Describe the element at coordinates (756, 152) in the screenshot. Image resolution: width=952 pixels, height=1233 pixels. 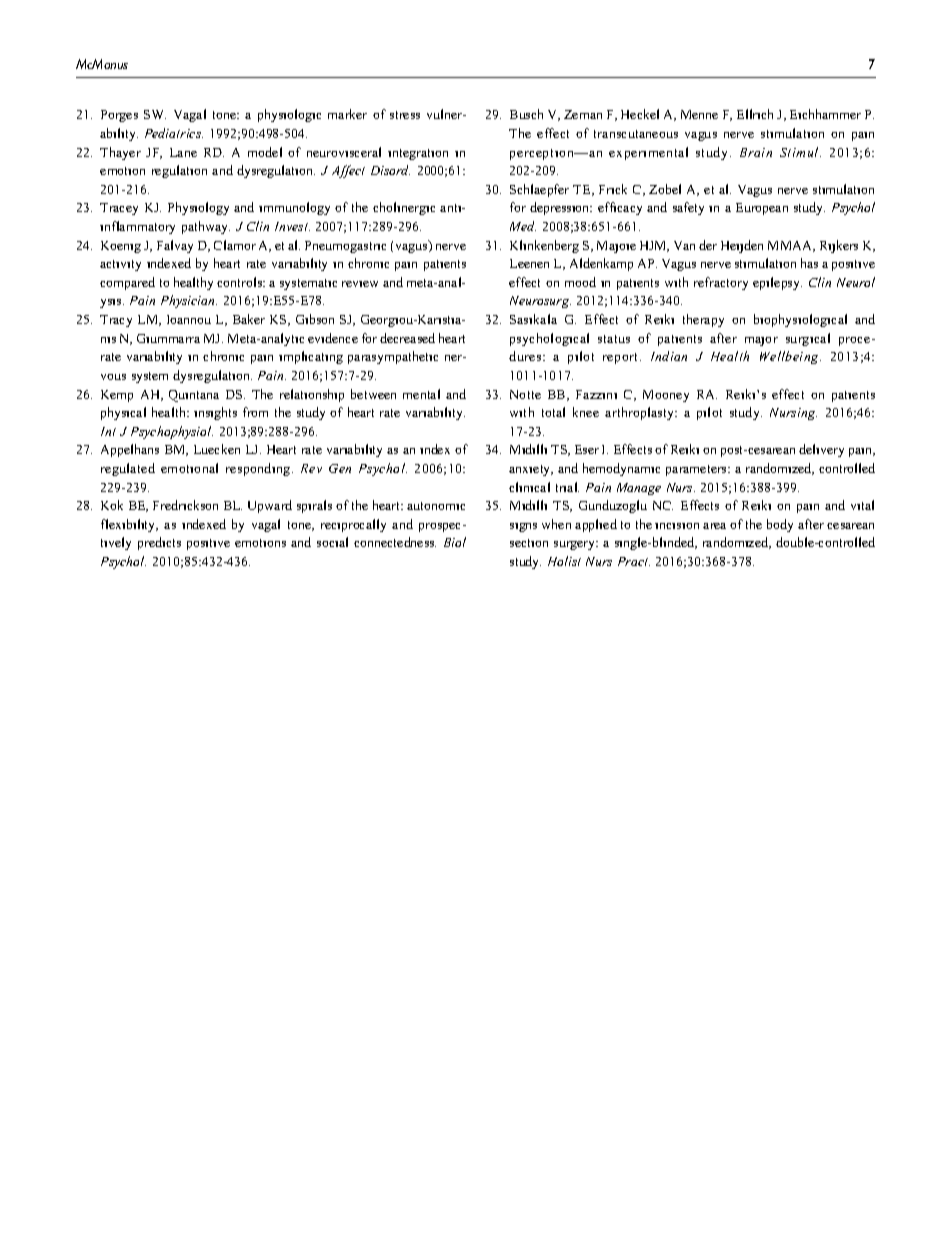
I see `Brain` at that location.
